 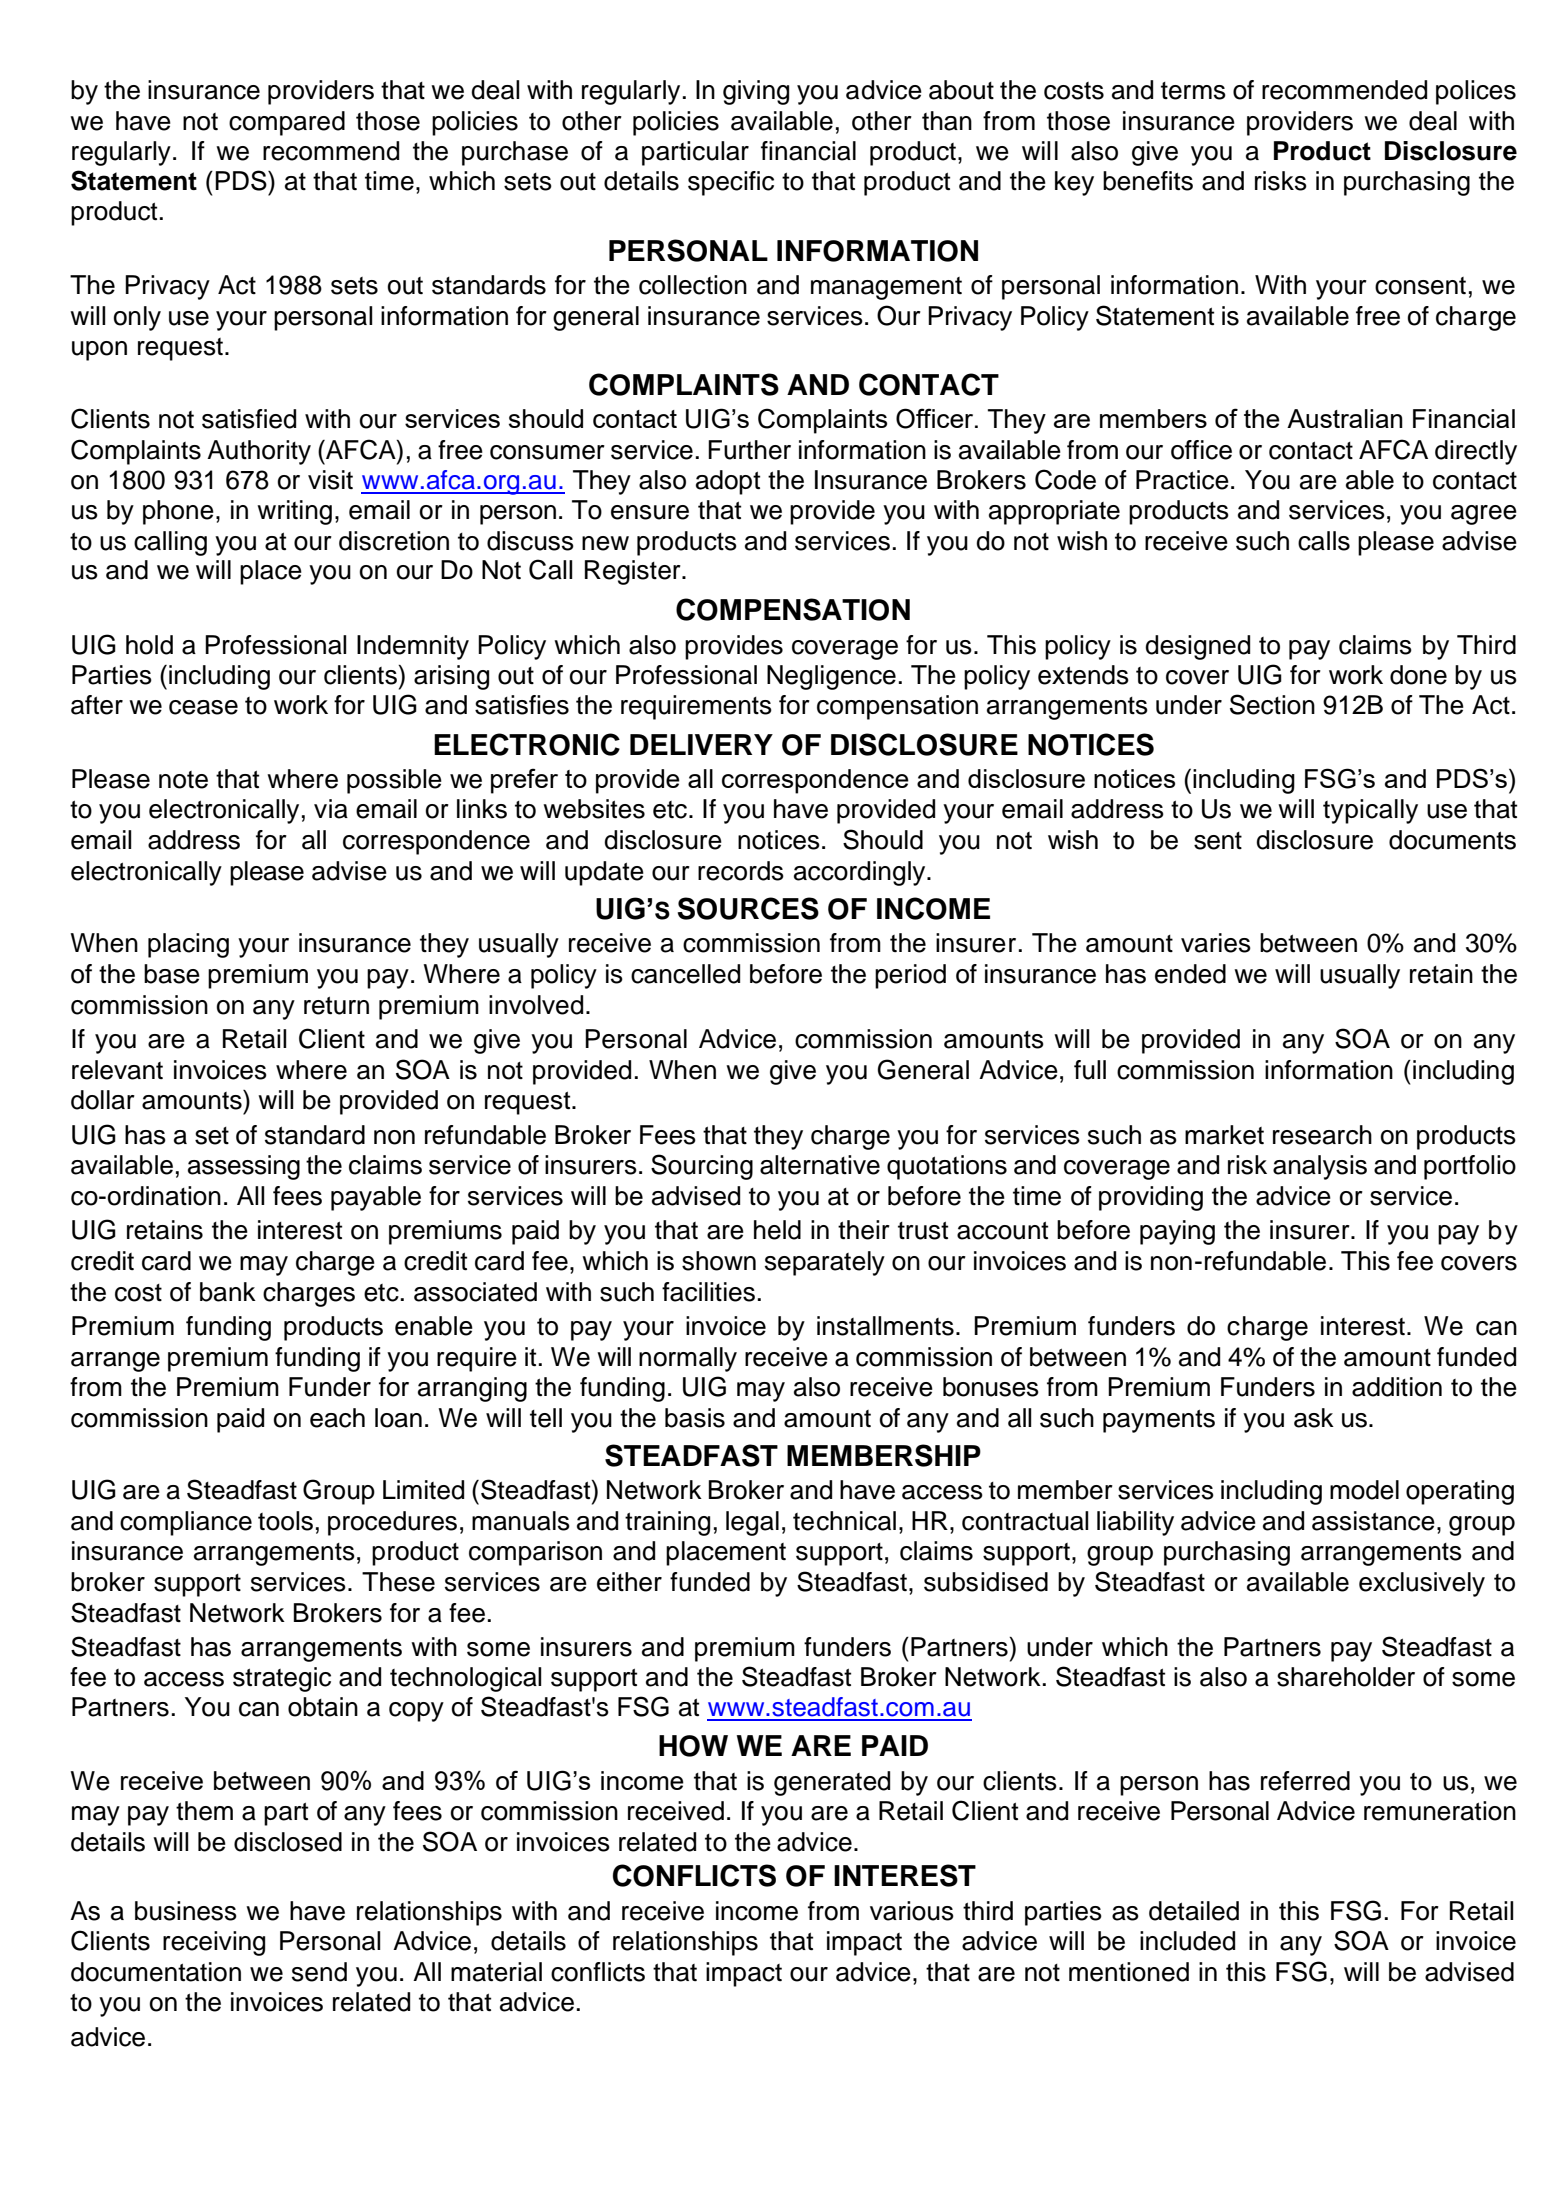 What do you see at coordinates (1193, 91) in the image?
I see `terms` at bounding box center [1193, 91].
